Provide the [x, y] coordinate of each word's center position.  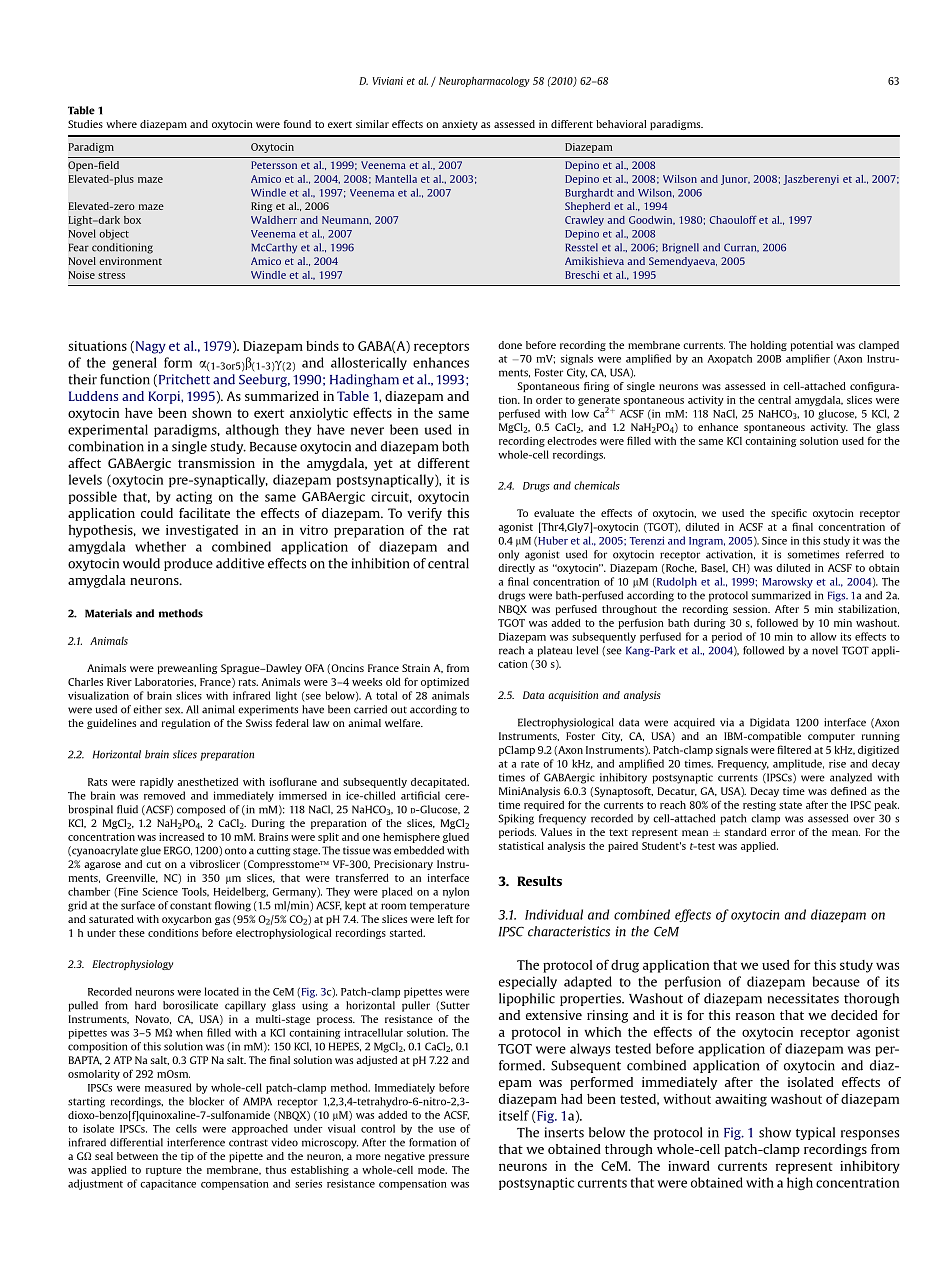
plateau [554, 651]
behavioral [621, 124]
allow [823, 636]
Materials [108, 613]
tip [187, 1157]
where [121, 124]
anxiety [460, 125]
